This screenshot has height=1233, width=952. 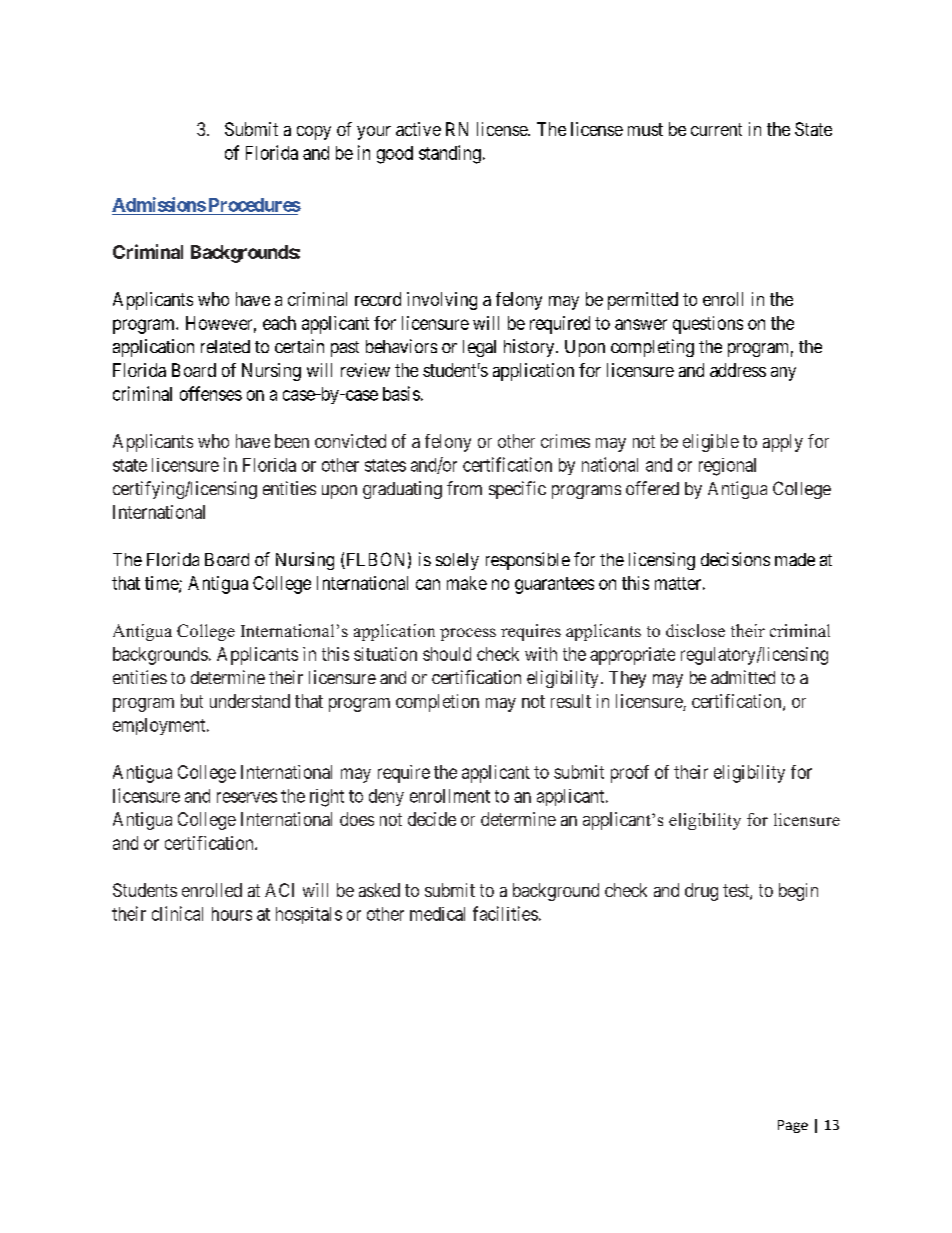 What do you see at coordinates (695, 630) in the screenshot?
I see `disclose` at bounding box center [695, 630].
